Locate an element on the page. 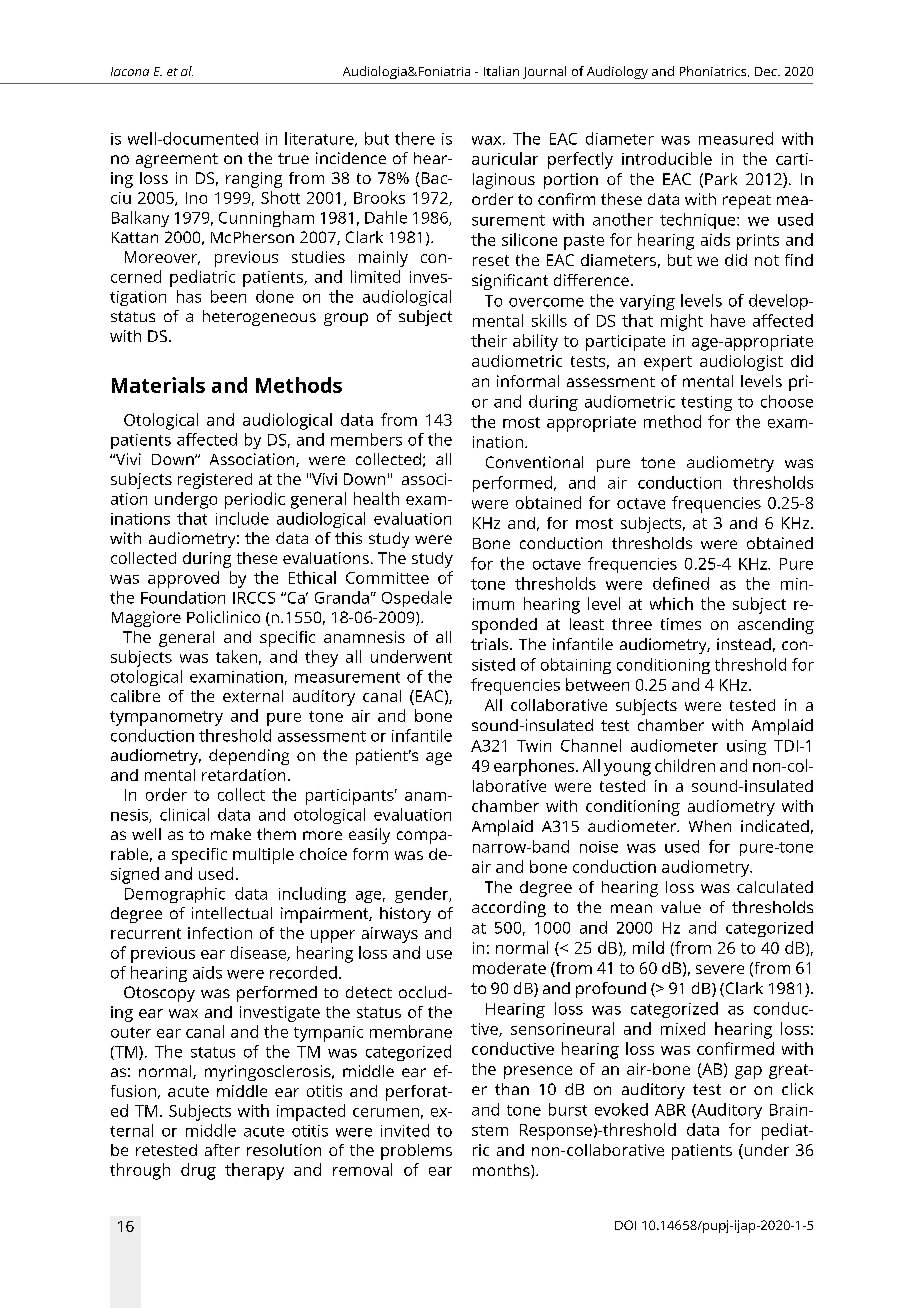  Italian is located at coordinates (501, 71).
